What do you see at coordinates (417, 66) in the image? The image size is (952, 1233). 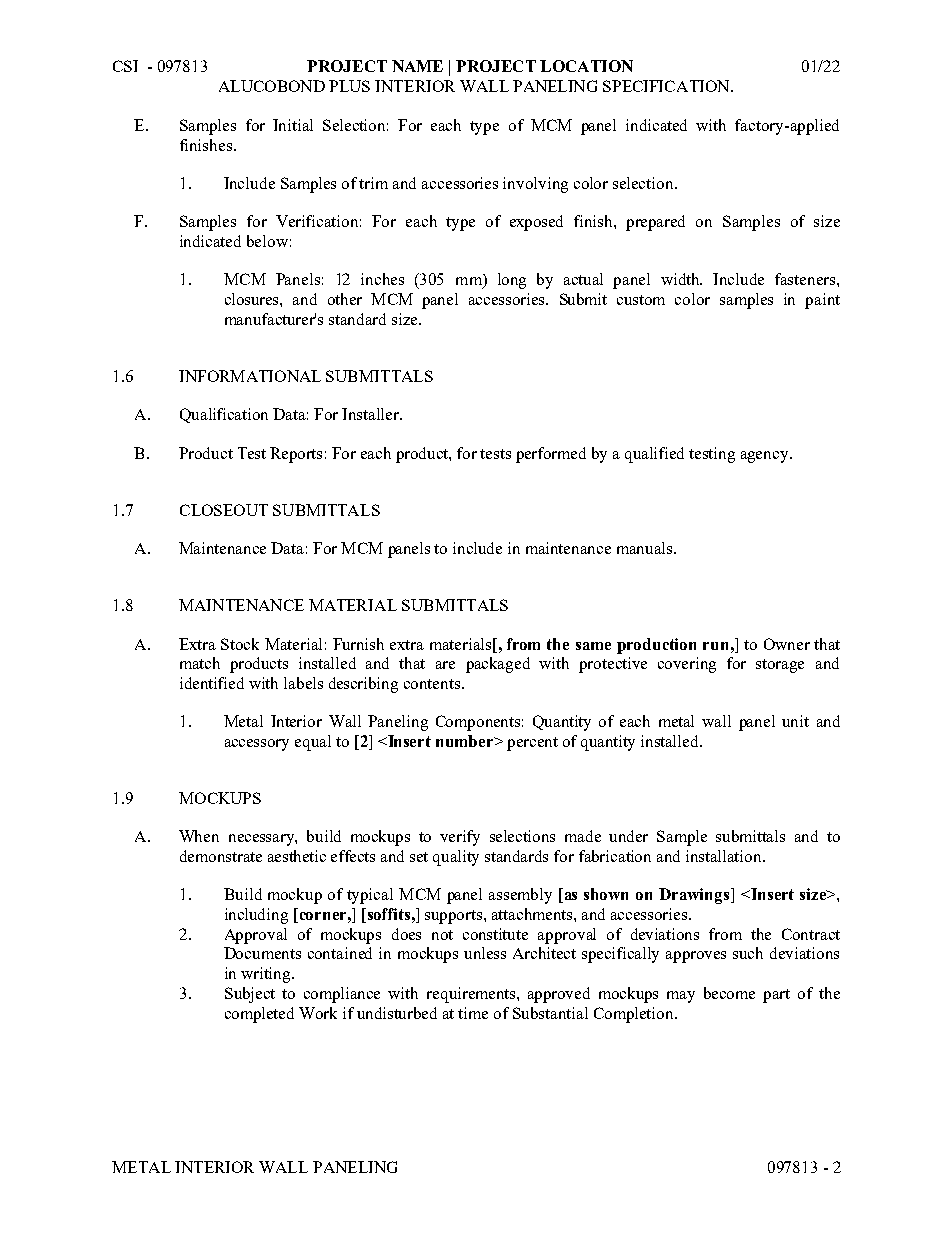 I see `NAME` at bounding box center [417, 66].
